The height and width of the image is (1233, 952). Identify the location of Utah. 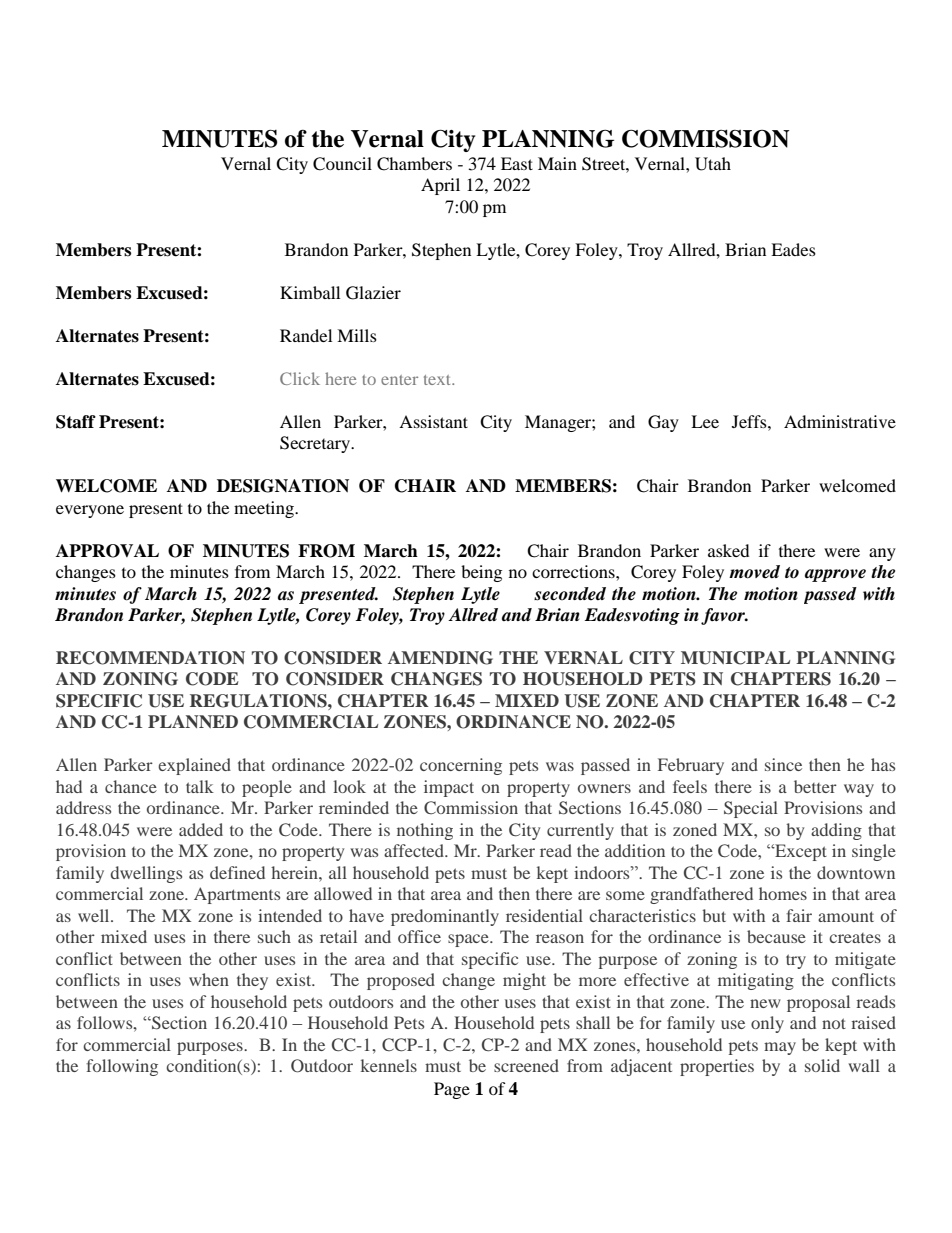
(713, 164).
